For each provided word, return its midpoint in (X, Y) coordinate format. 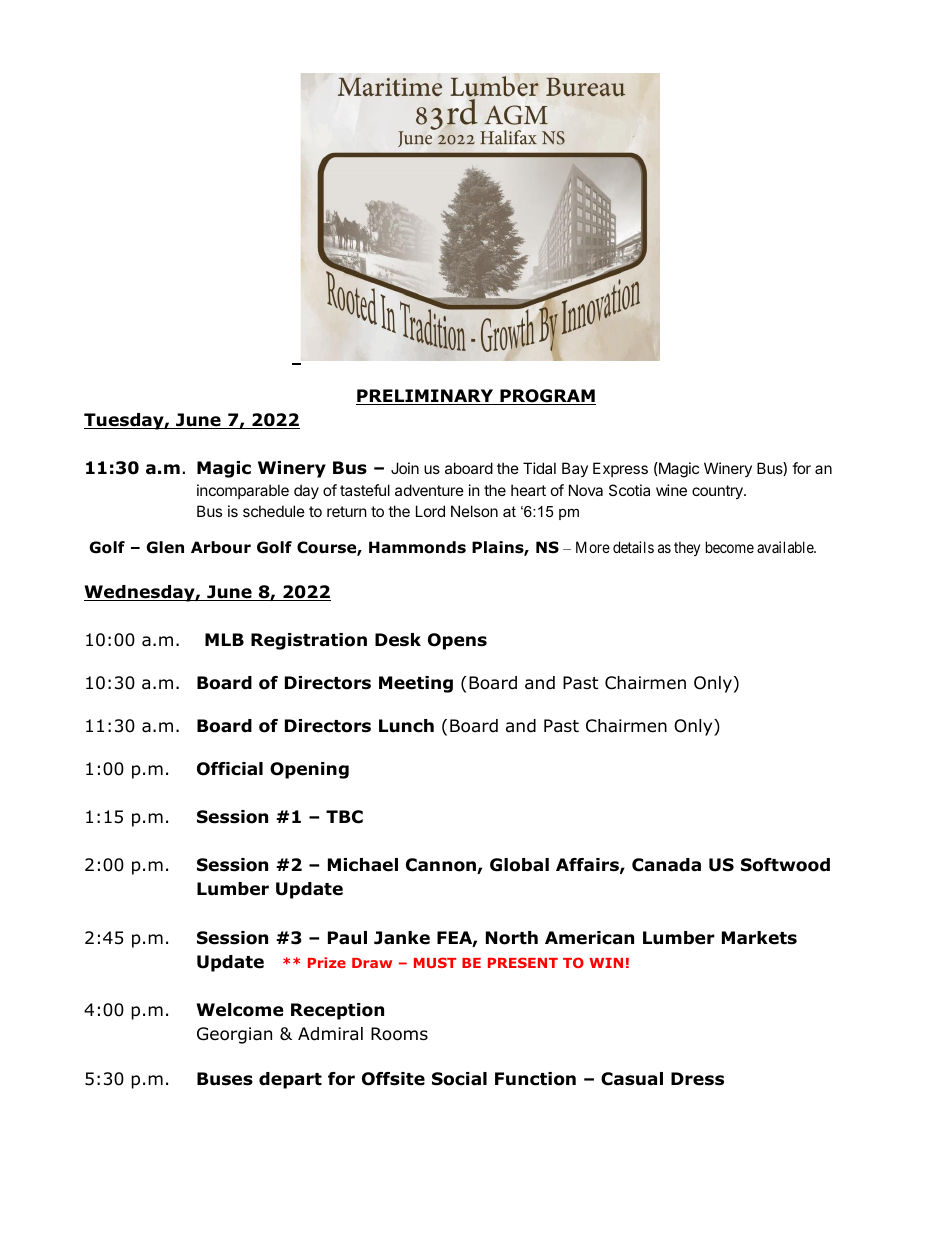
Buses (225, 1079)
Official (230, 769)
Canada (666, 865)
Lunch (406, 726)
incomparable (243, 491)
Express (620, 469)
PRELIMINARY (426, 397)
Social (459, 1079)
